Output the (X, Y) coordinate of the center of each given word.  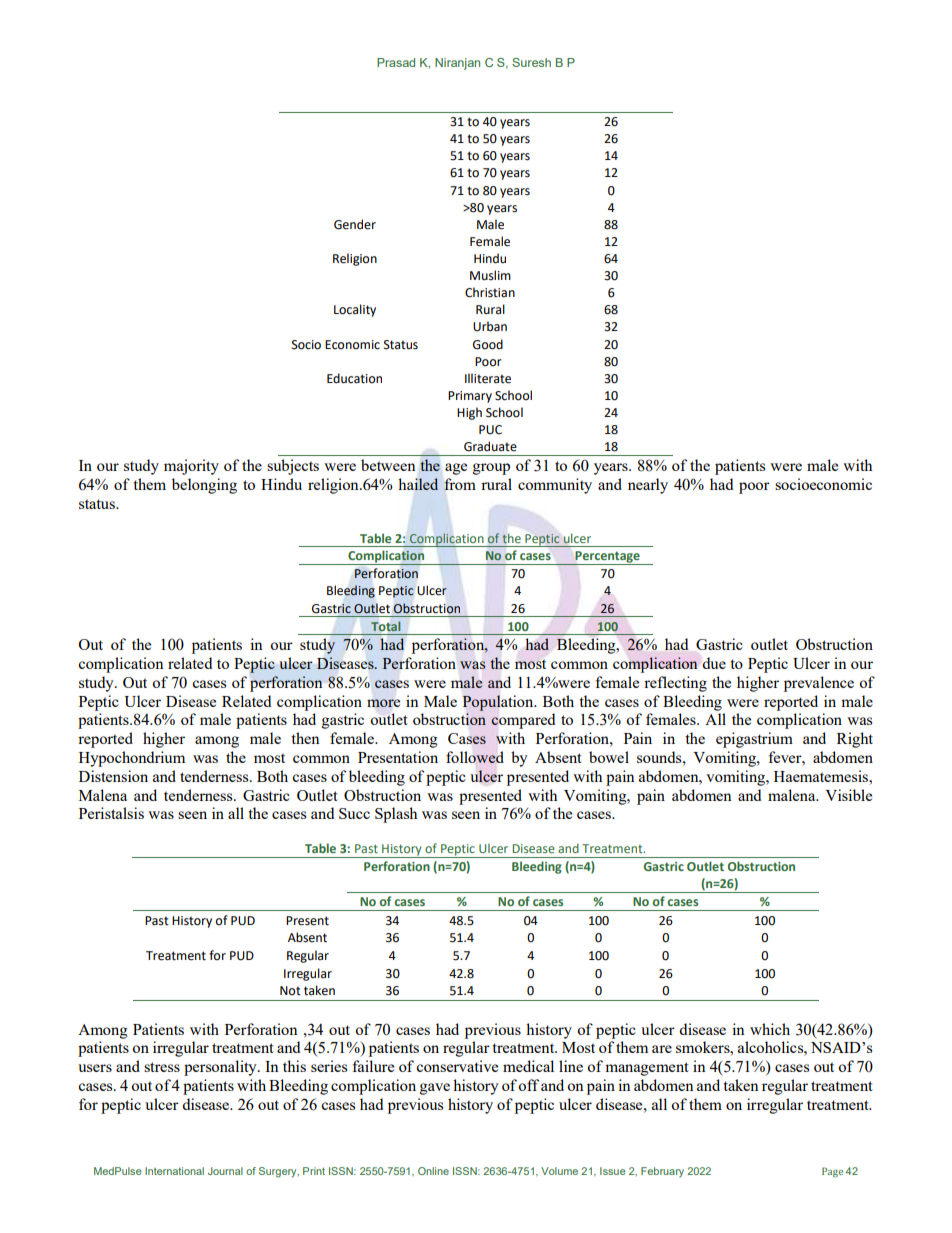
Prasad (396, 62)
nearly (648, 486)
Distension (113, 776)
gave (435, 1089)
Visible (848, 795)
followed (475, 757)
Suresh (531, 62)
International (174, 1171)
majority (191, 467)
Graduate (490, 446)
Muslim (490, 275)
